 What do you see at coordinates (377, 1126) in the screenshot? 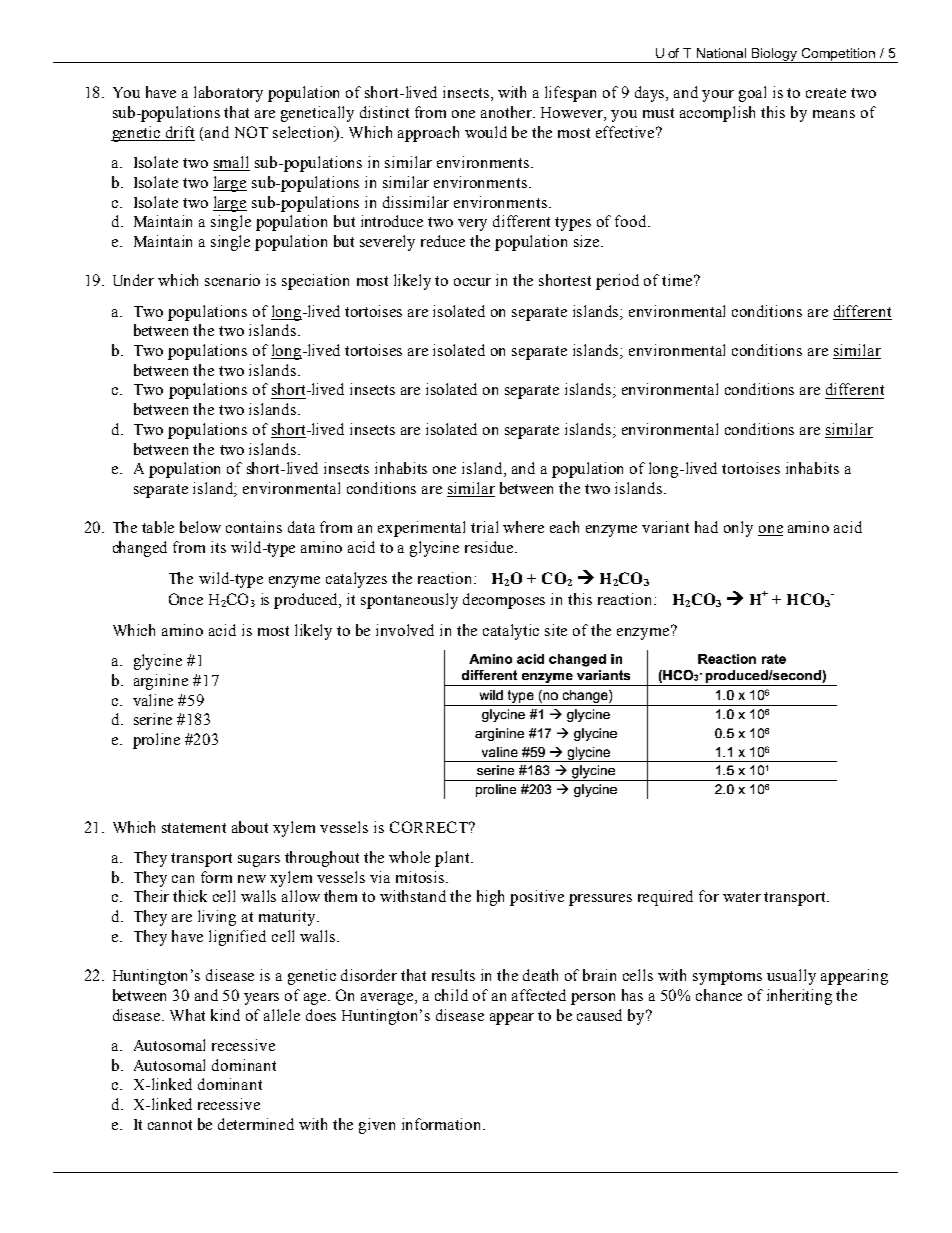
I see `given` at bounding box center [377, 1126].
